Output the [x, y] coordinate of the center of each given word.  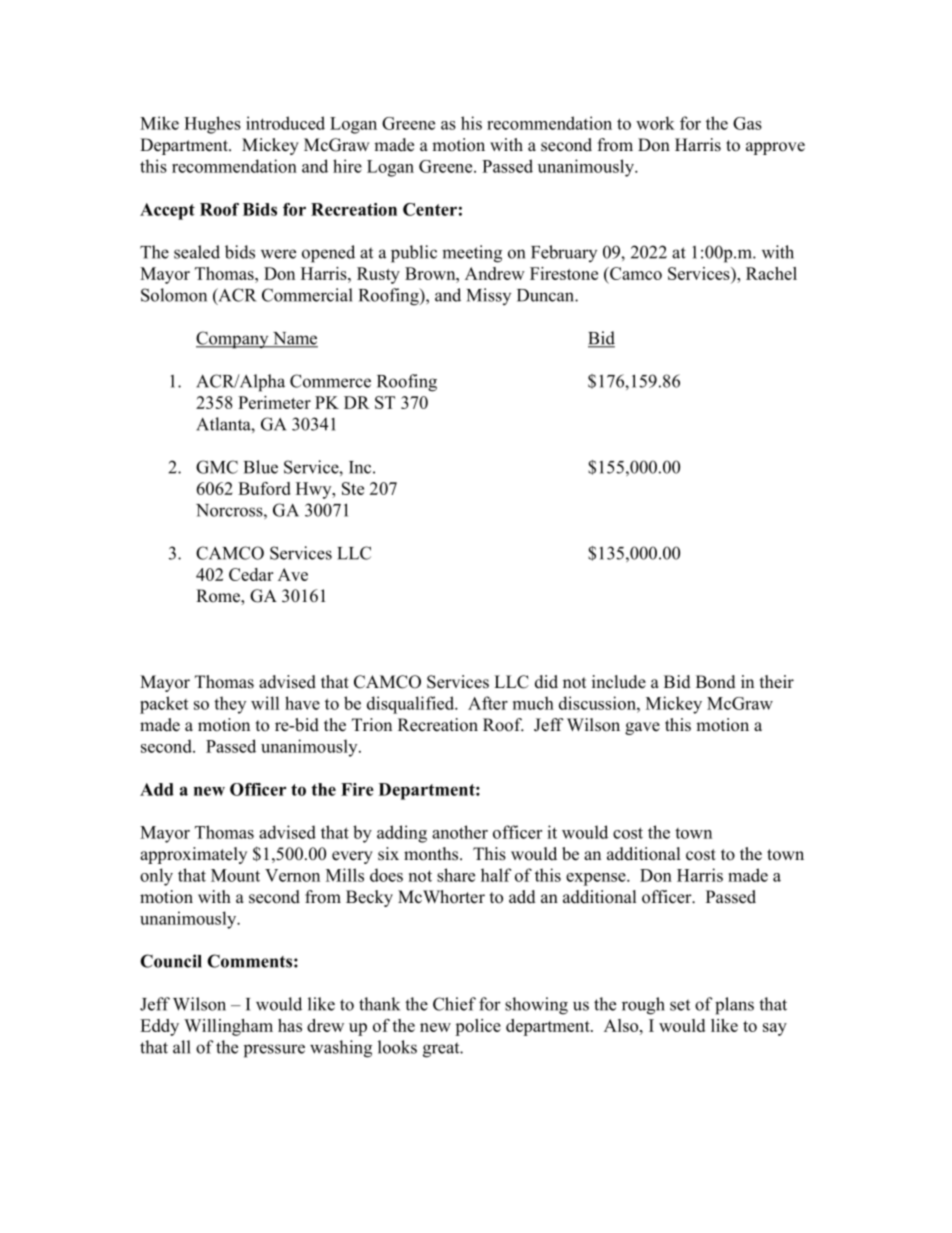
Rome [219, 597]
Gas [747, 123]
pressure [274, 1051]
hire [347, 166]
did [546, 682]
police [478, 1027]
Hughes [212, 125]
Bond [716, 682]
